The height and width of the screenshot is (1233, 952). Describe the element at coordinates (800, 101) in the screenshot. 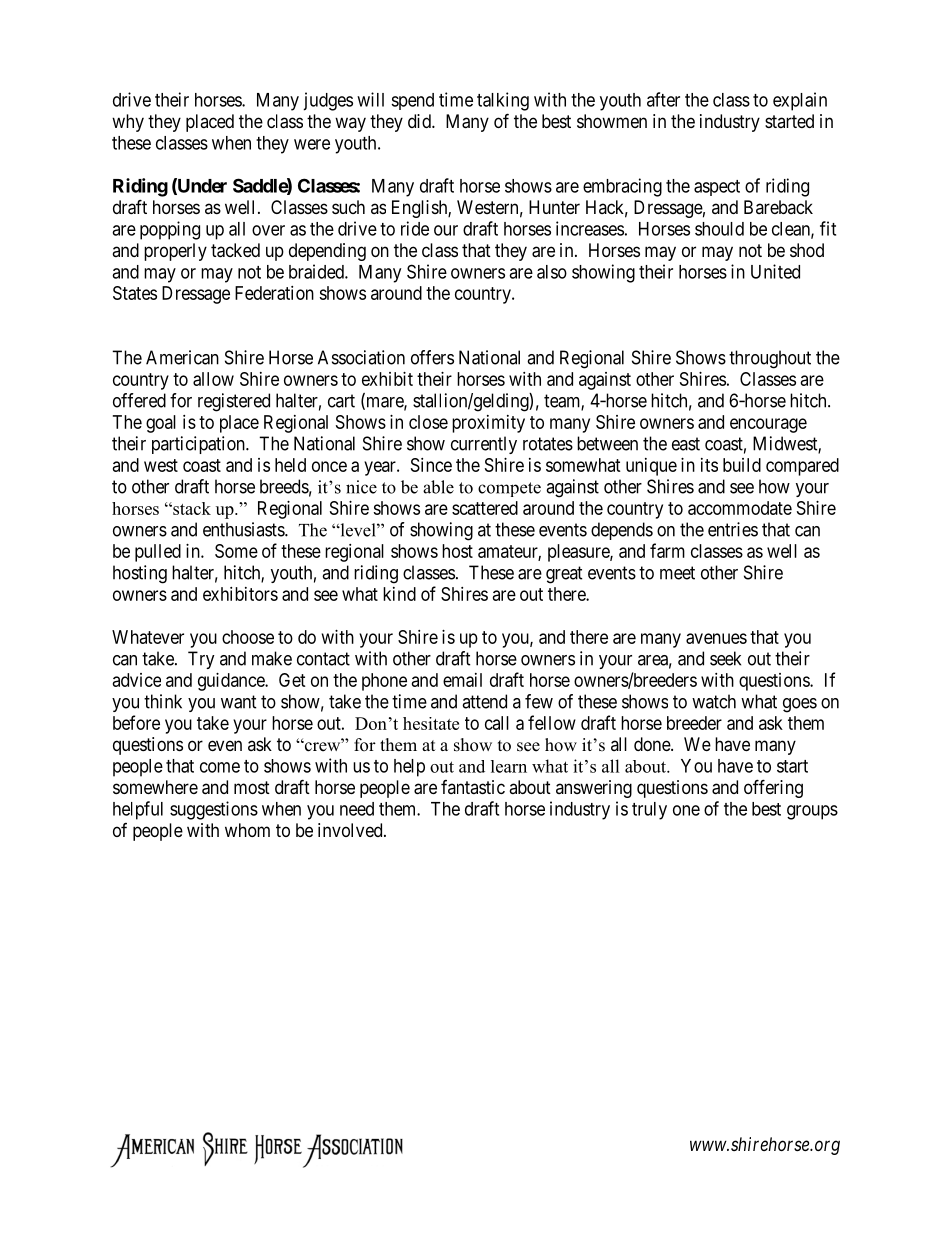

I see `explain` at that location.
